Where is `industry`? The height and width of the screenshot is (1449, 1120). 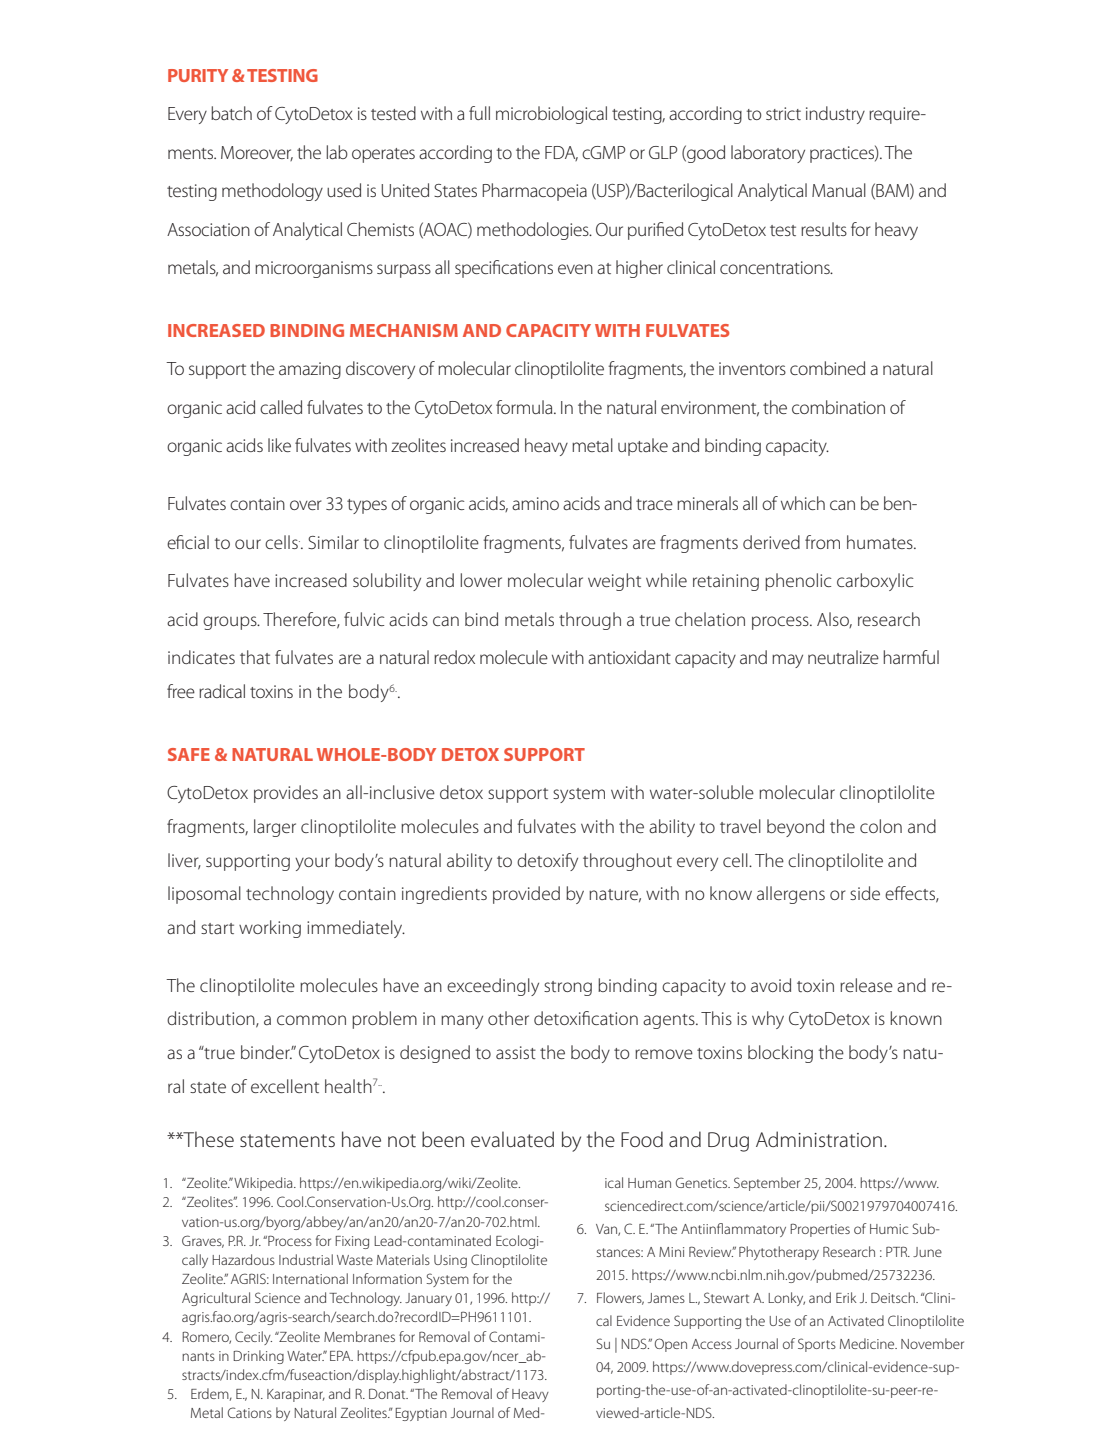 industry is located at coordinates (835, 115).
